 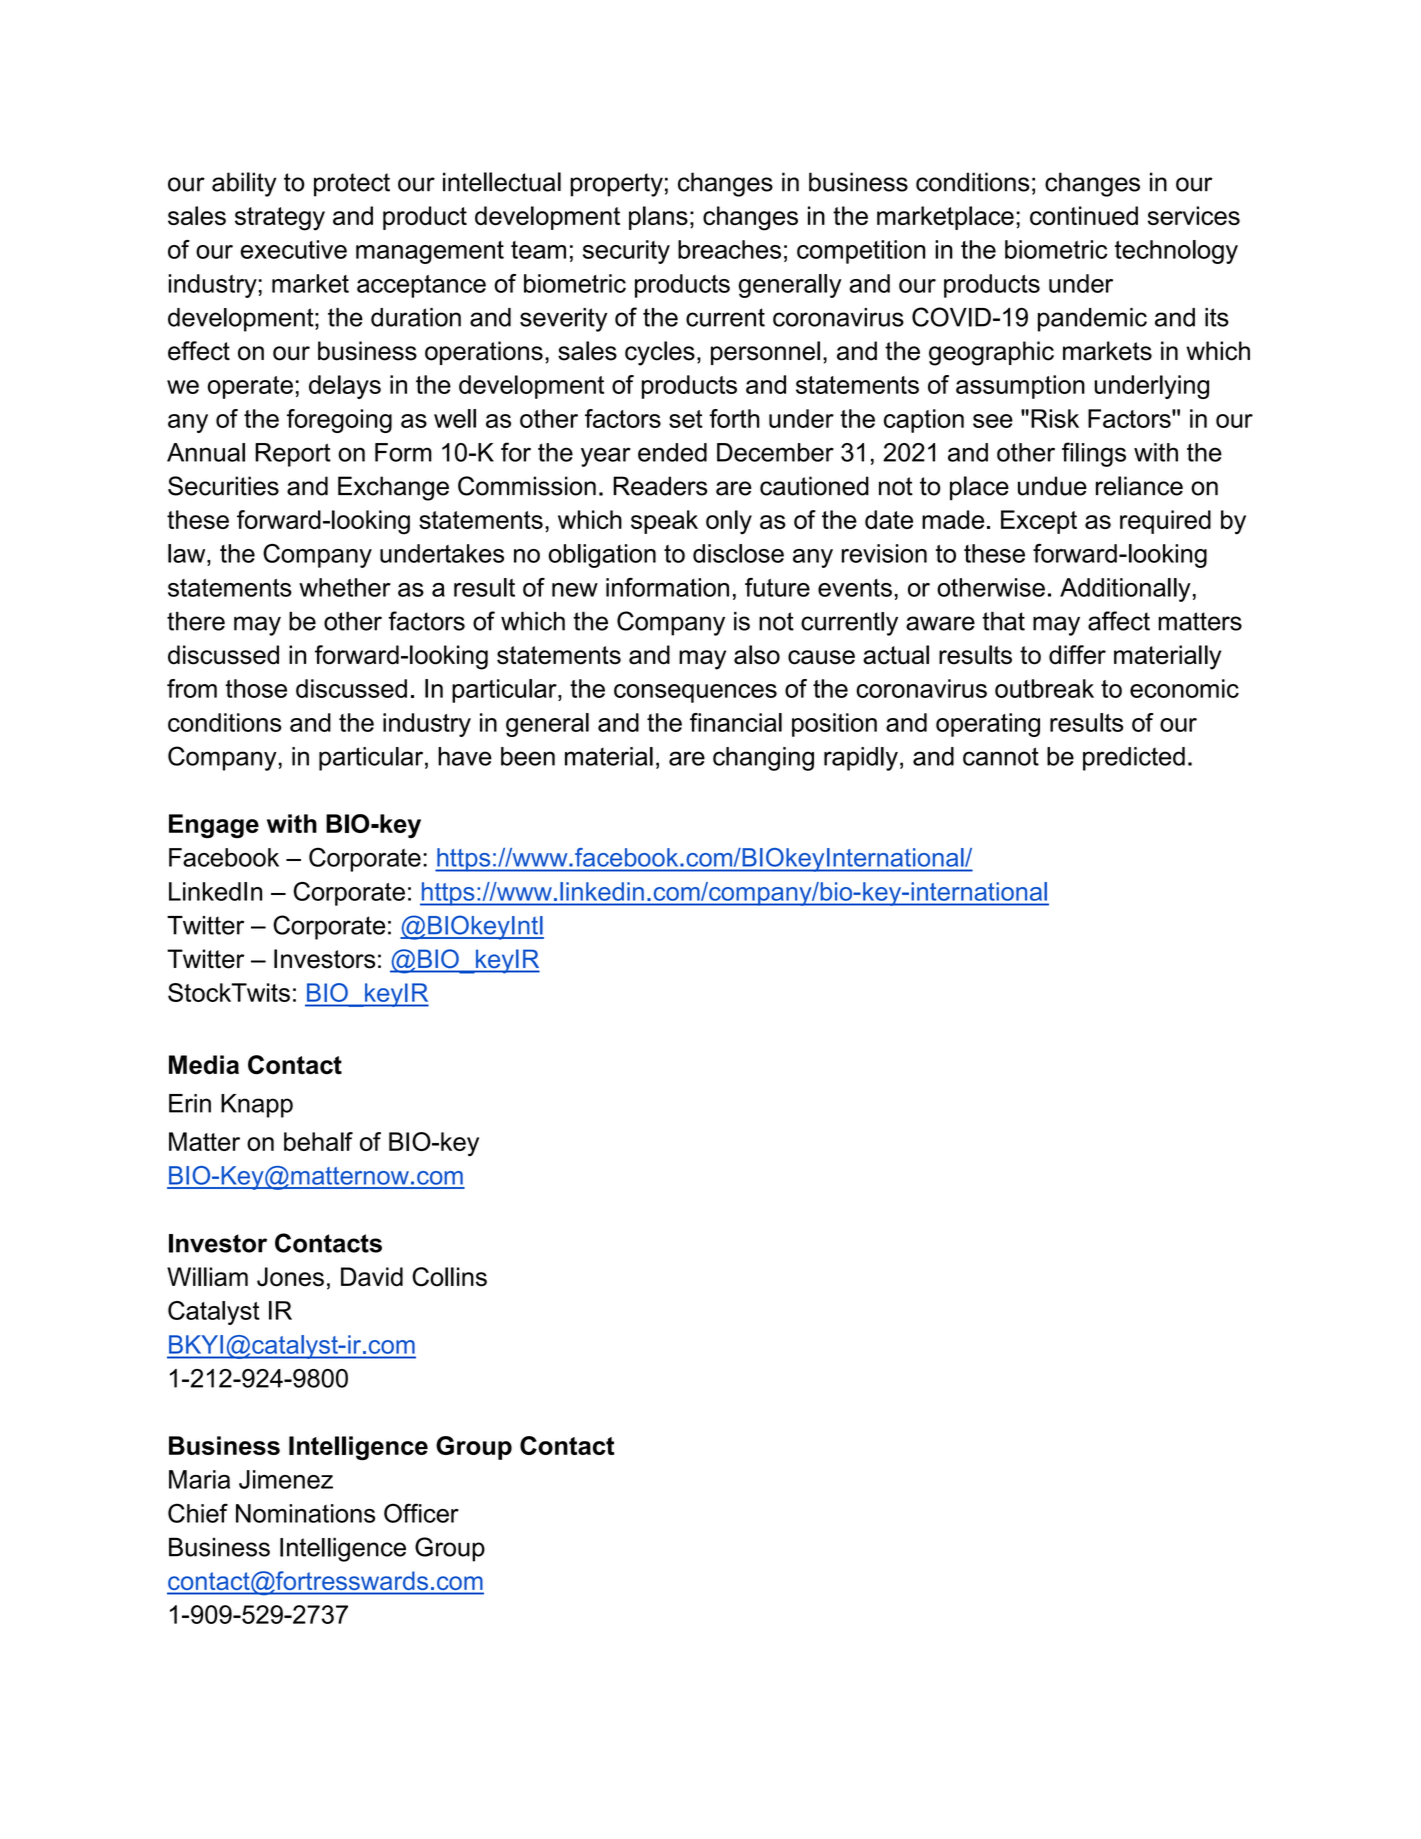 What do you see at coordinates (280, 219) in the screenshot?
I see `strategy` at bounding box center [280, 219].
